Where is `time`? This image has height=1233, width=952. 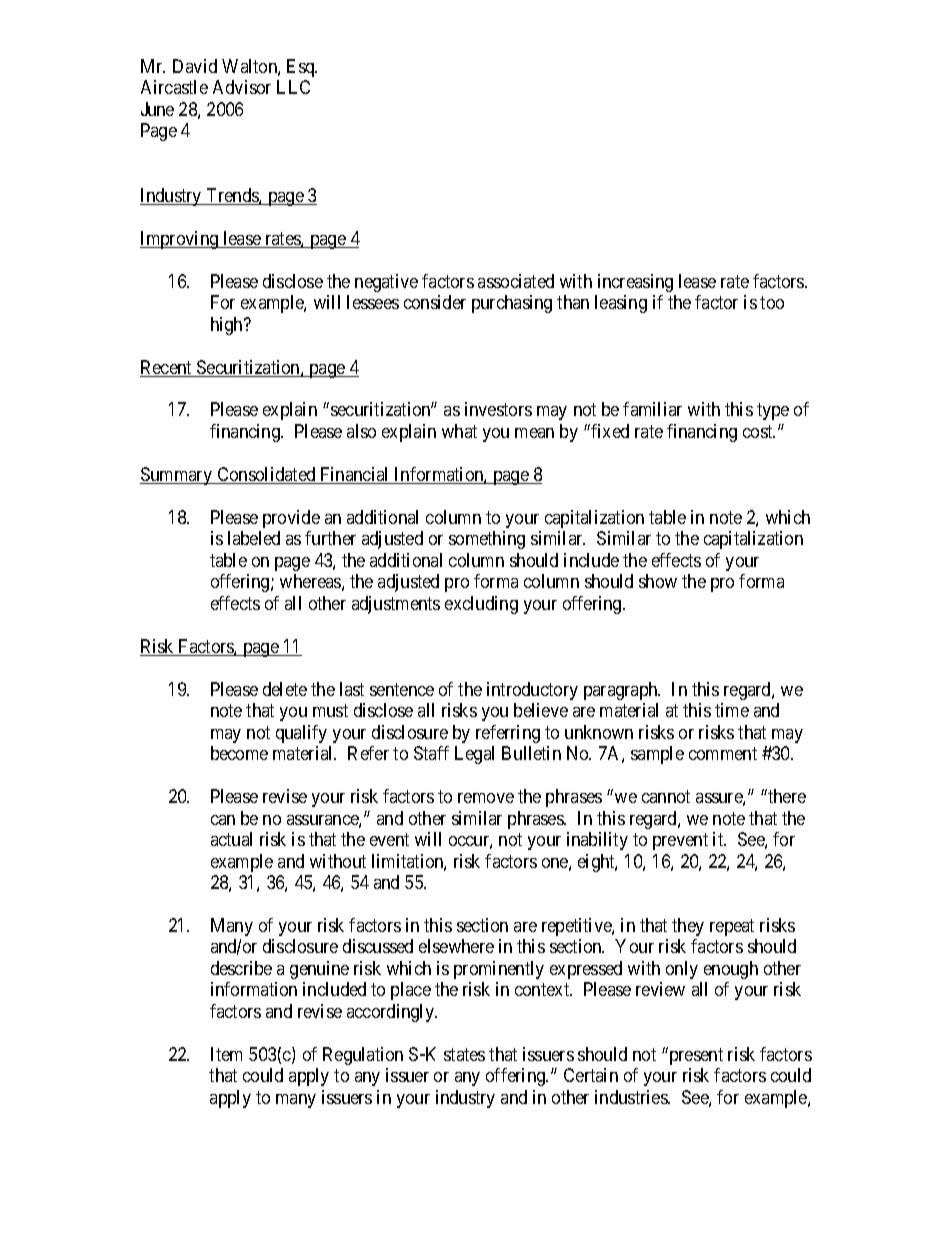
time is located at coordinates (732, 710).
